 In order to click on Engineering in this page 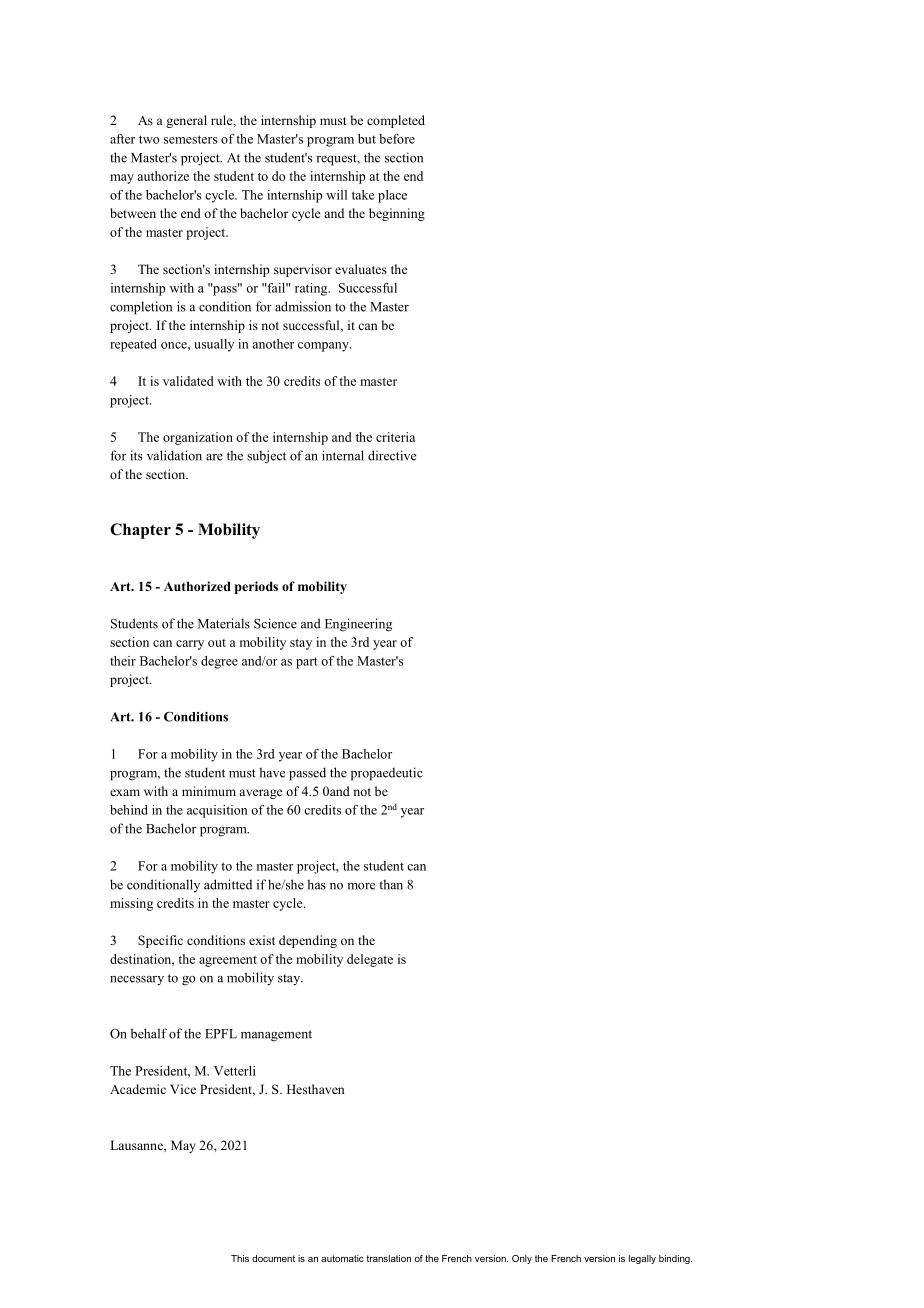, I will do `click(358, 625)`.
